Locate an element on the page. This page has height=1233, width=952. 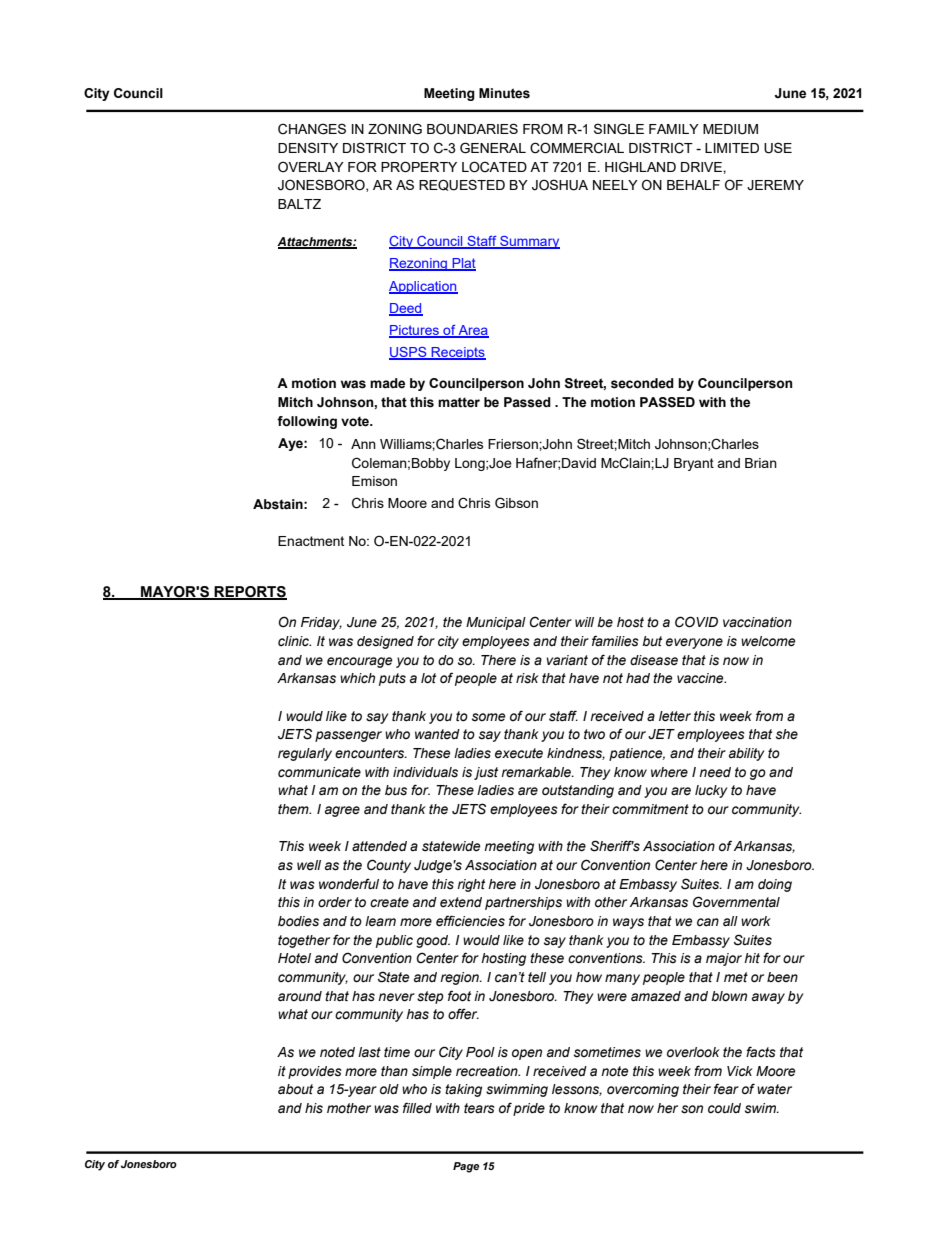
lucky is located at coordinates (711, 791).
